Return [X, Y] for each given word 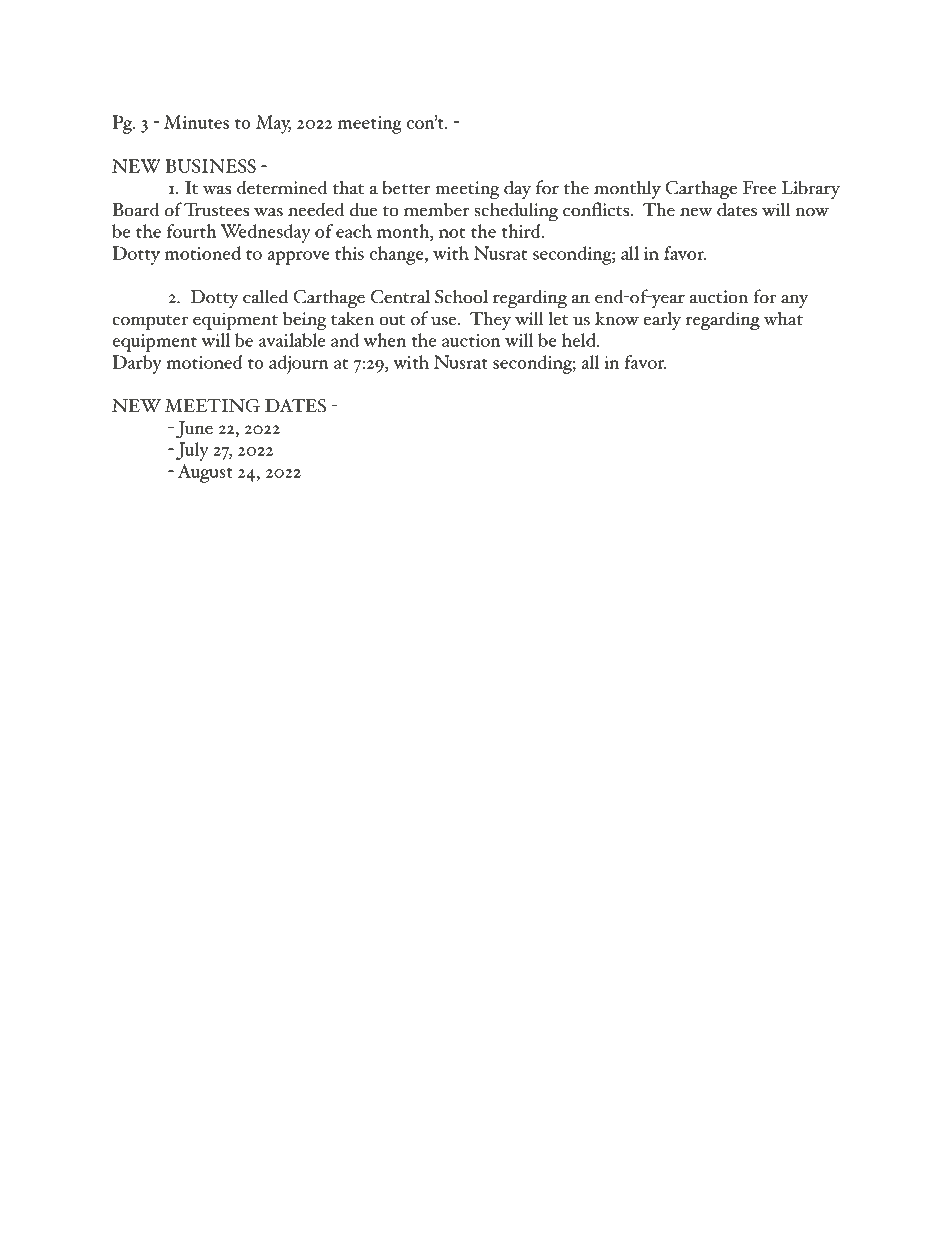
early [662, 321]
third [522, 231]
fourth [192, 231]
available [292, 340]
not [452, 233]
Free [759, 188]
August [205, 473]
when [384, 340]
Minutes [196, 122]
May [273, 124]
